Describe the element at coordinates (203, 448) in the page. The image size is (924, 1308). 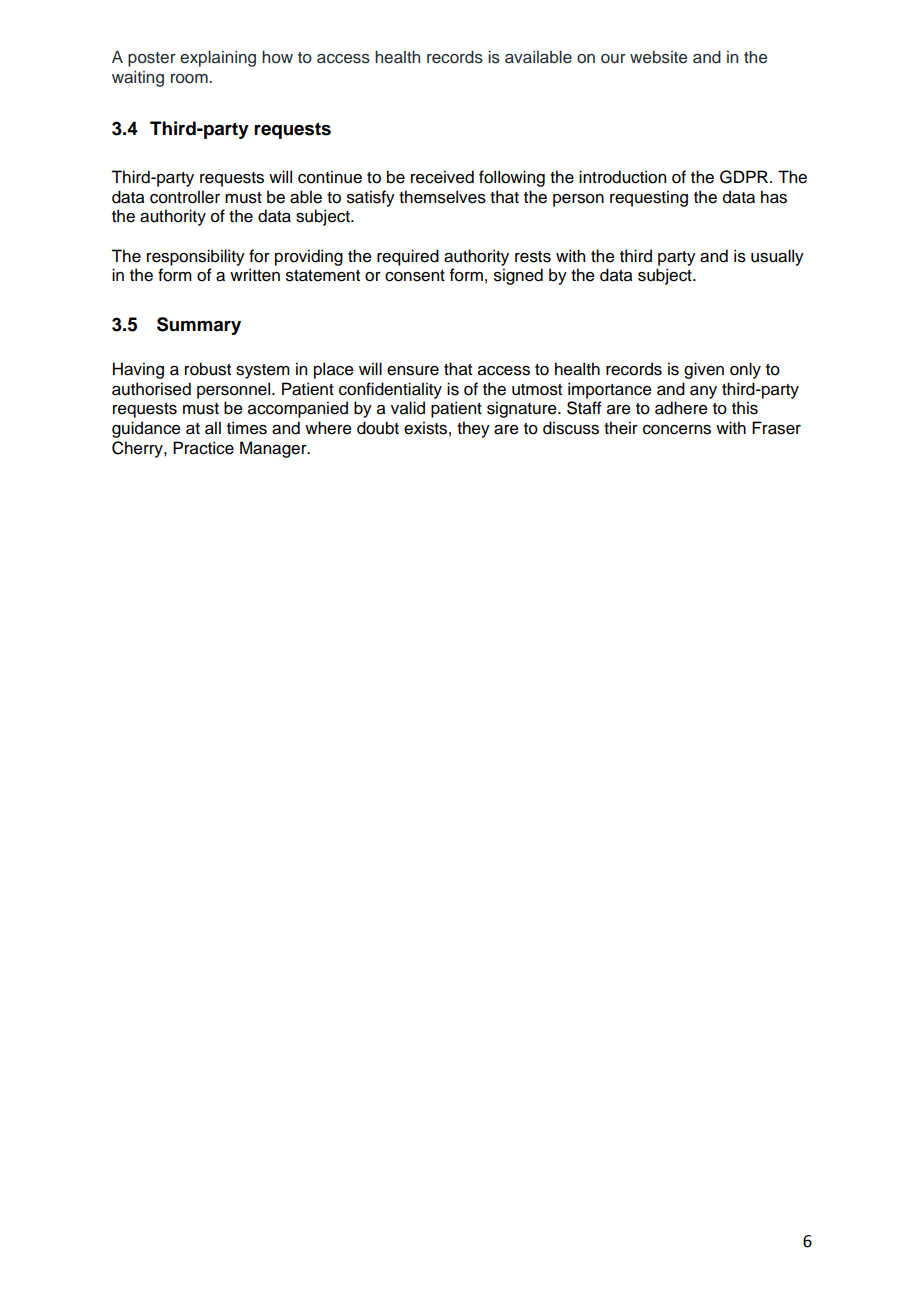
I see `Practice` at that location.
